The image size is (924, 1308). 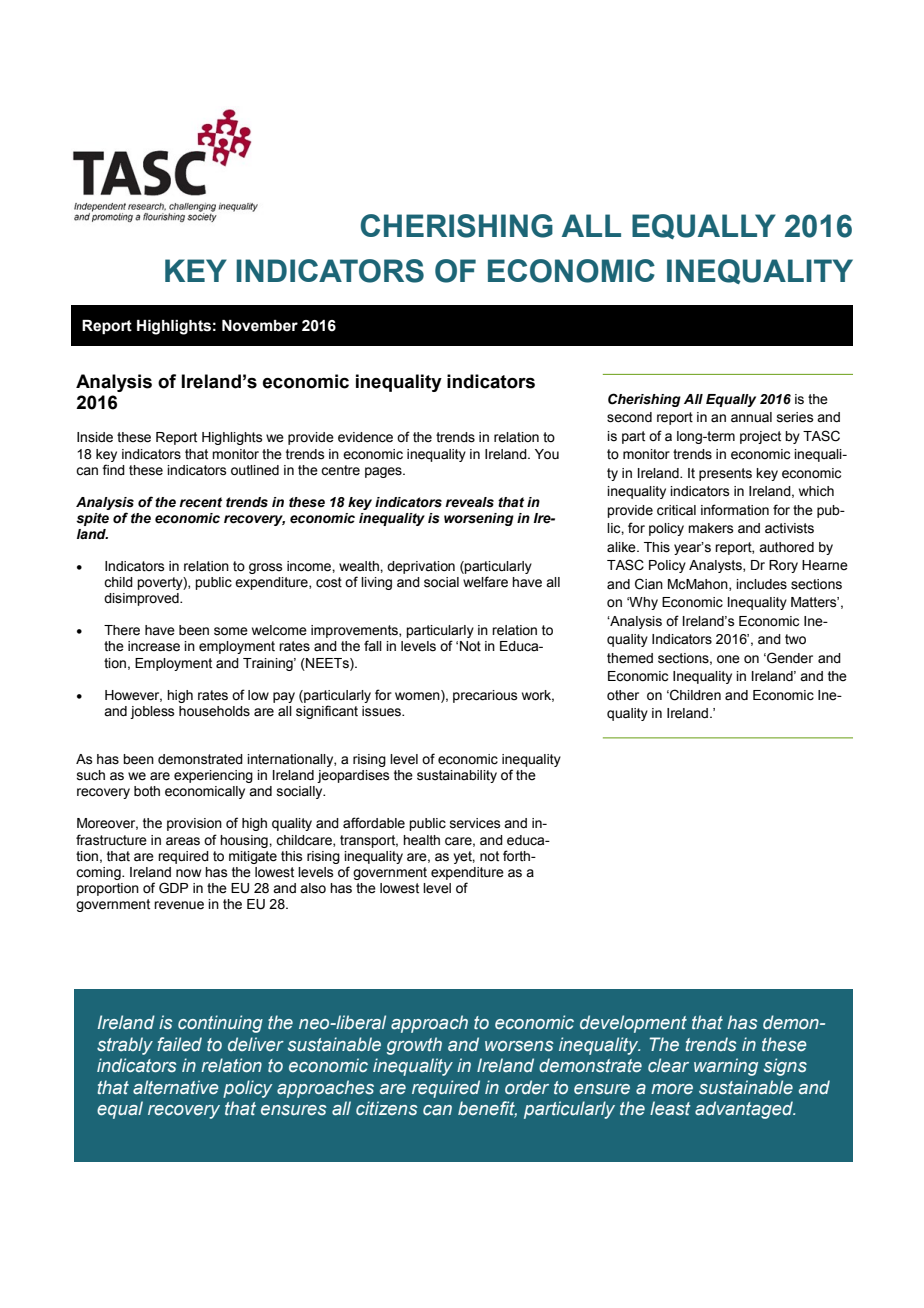 I want to click on development, so click(x=633, y=1024).
